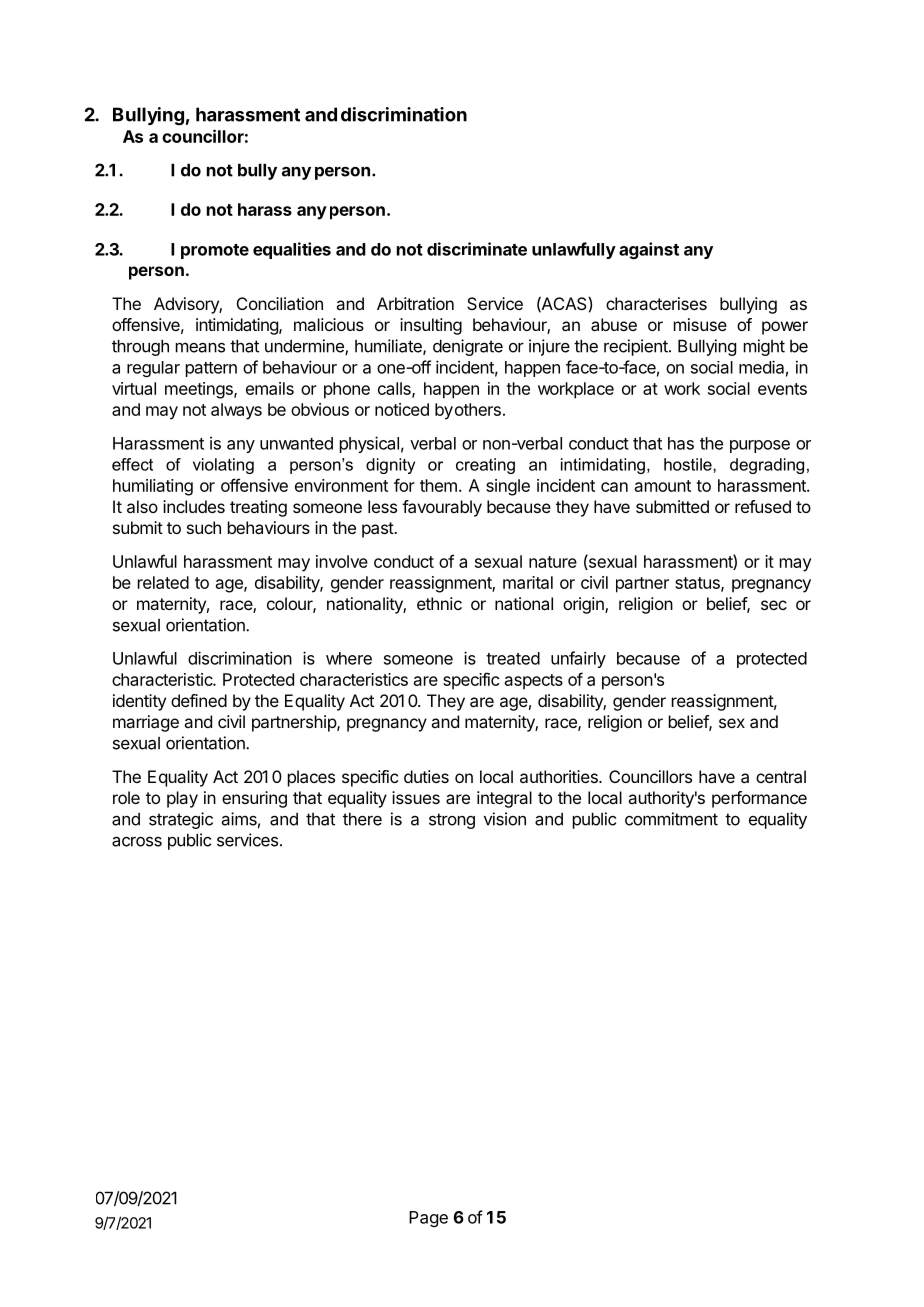  What do you see at coordinates (199, 700) in the image?
I see `defined` at bounding box center [199, 700].
